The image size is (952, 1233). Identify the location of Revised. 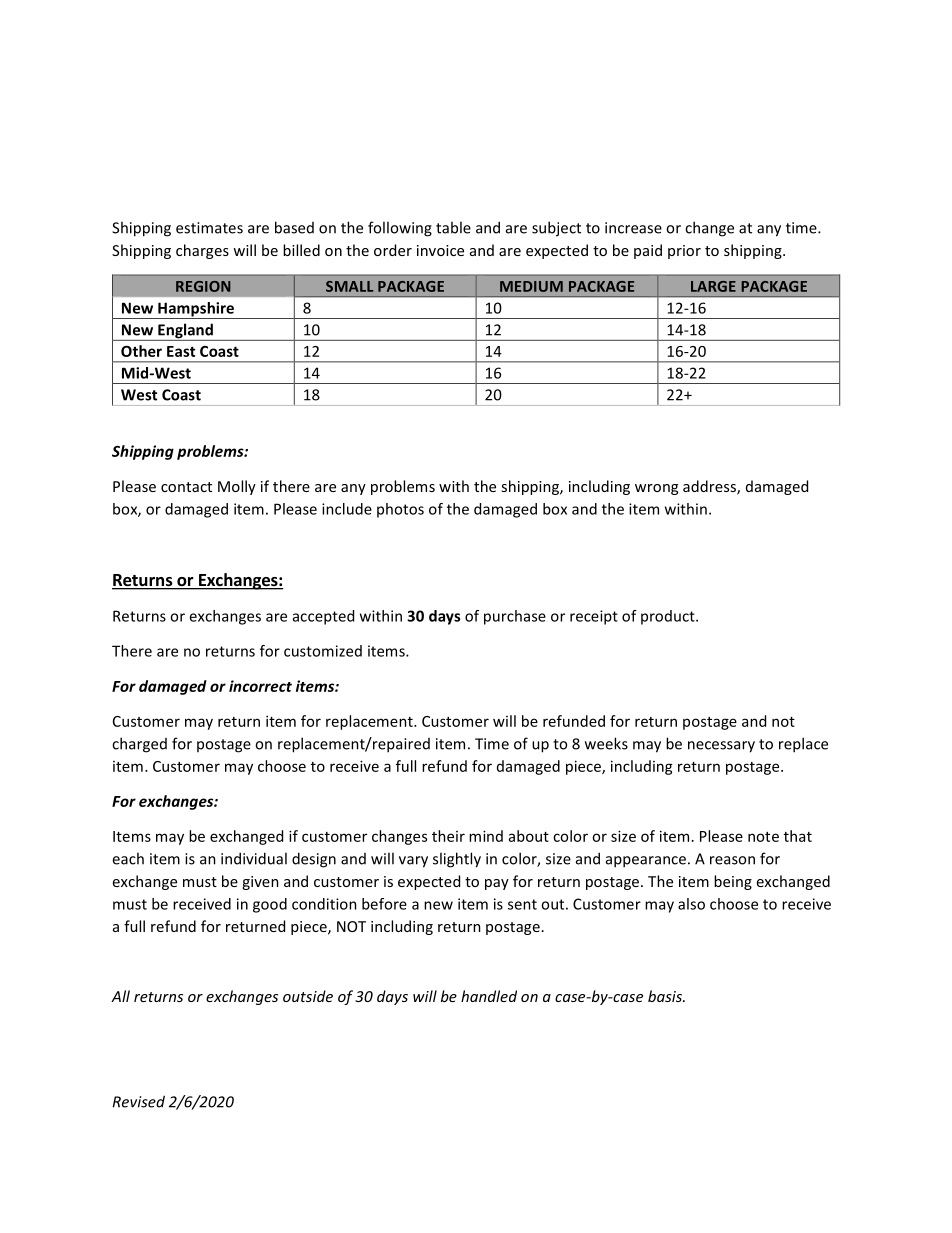
(139, 1101).
